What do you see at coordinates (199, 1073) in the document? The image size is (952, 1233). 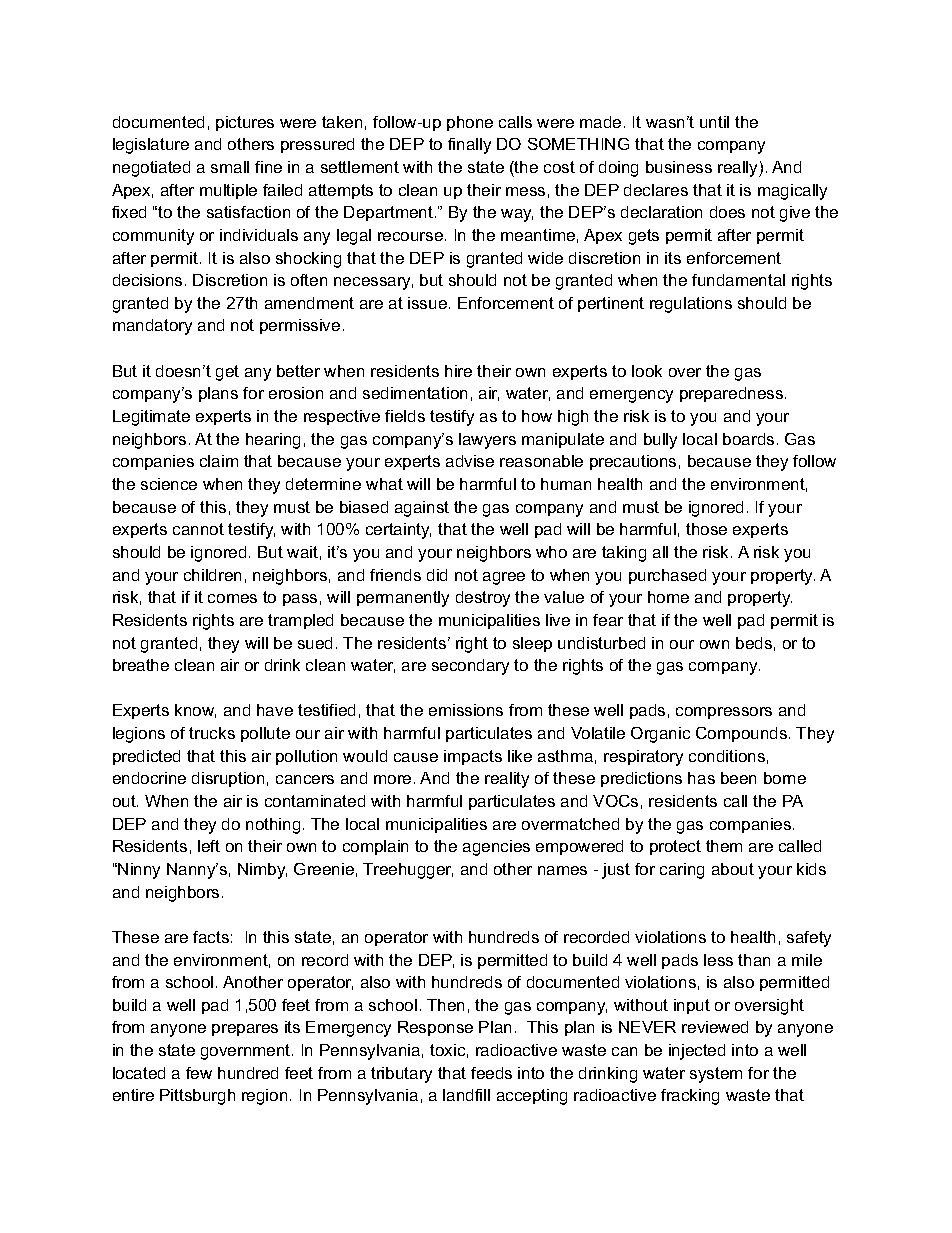 I see `few` at bounding box center [199, 1073].
